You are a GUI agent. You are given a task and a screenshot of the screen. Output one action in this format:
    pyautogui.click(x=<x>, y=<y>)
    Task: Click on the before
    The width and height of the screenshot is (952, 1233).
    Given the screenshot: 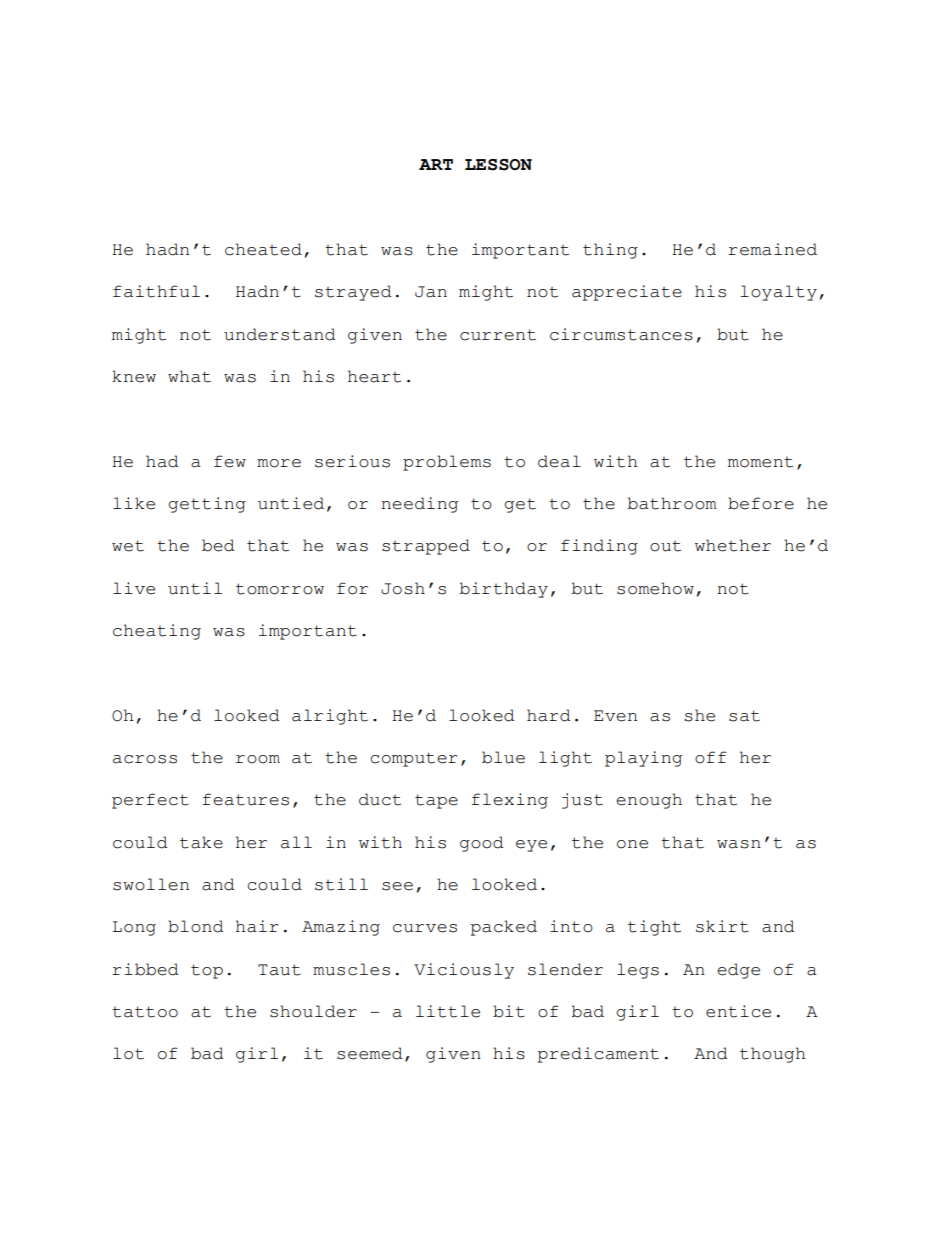 What is the action you would take?
    pyautogui.click(x=761, y=503)
